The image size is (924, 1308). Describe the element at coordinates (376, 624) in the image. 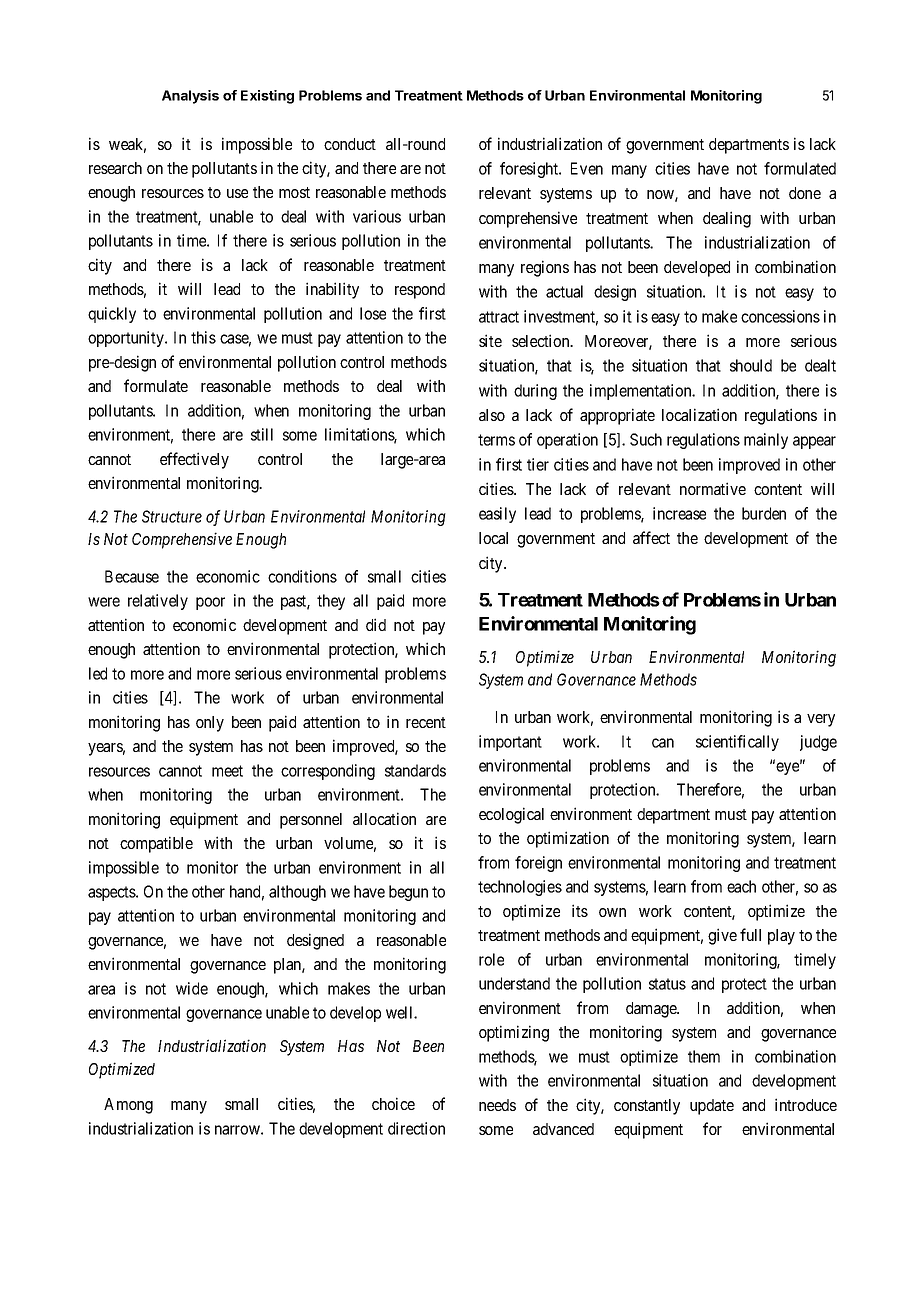

I see `did` at that location.
